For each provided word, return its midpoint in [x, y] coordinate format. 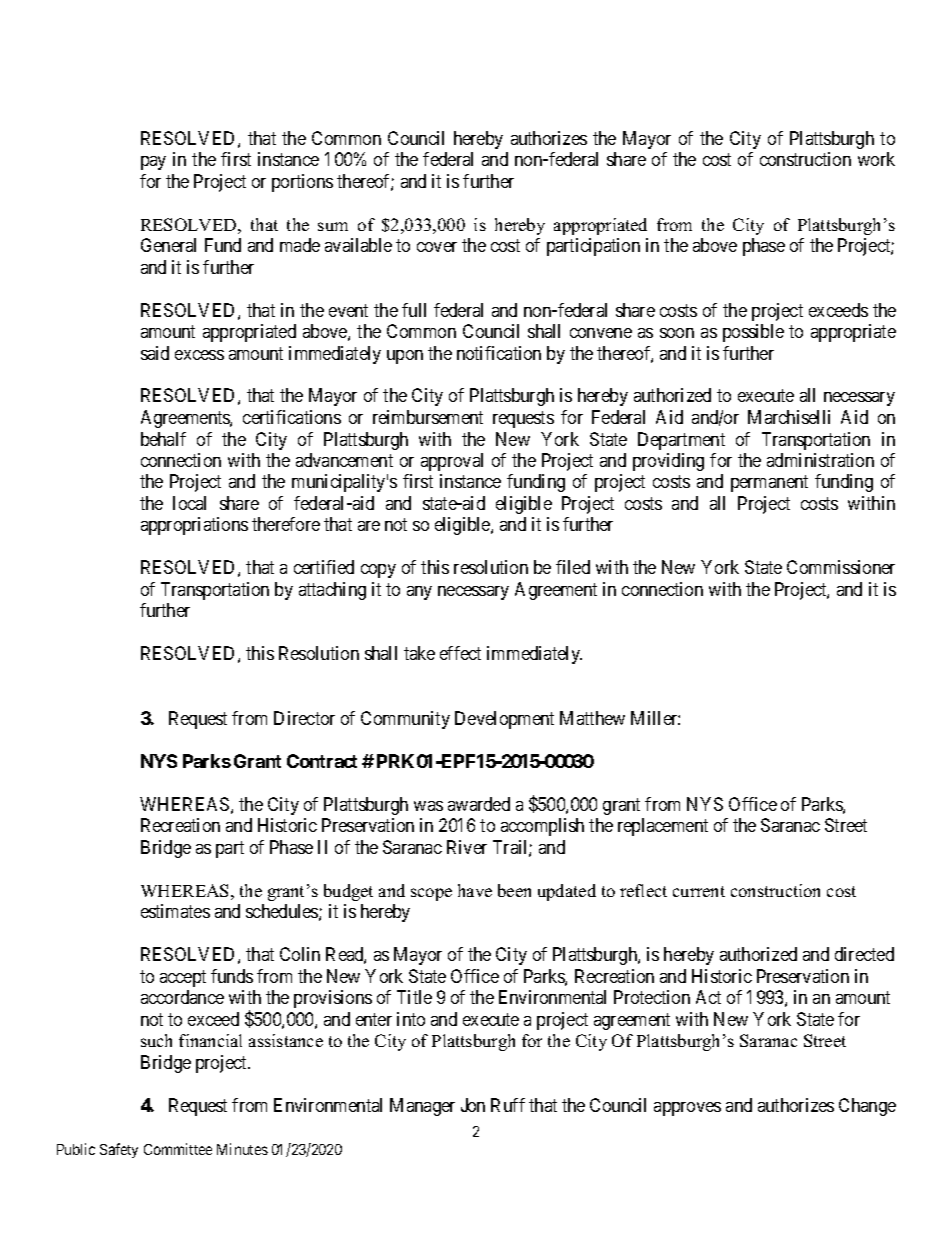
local [189, 503]
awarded [479, 804]
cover [437, 247]
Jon [473, 1105]
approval [452, 462]
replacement [663, 827]
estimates [175, 911]
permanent [769, 484]
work [876, 159]
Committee [178, 1149]
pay [153, 163]
